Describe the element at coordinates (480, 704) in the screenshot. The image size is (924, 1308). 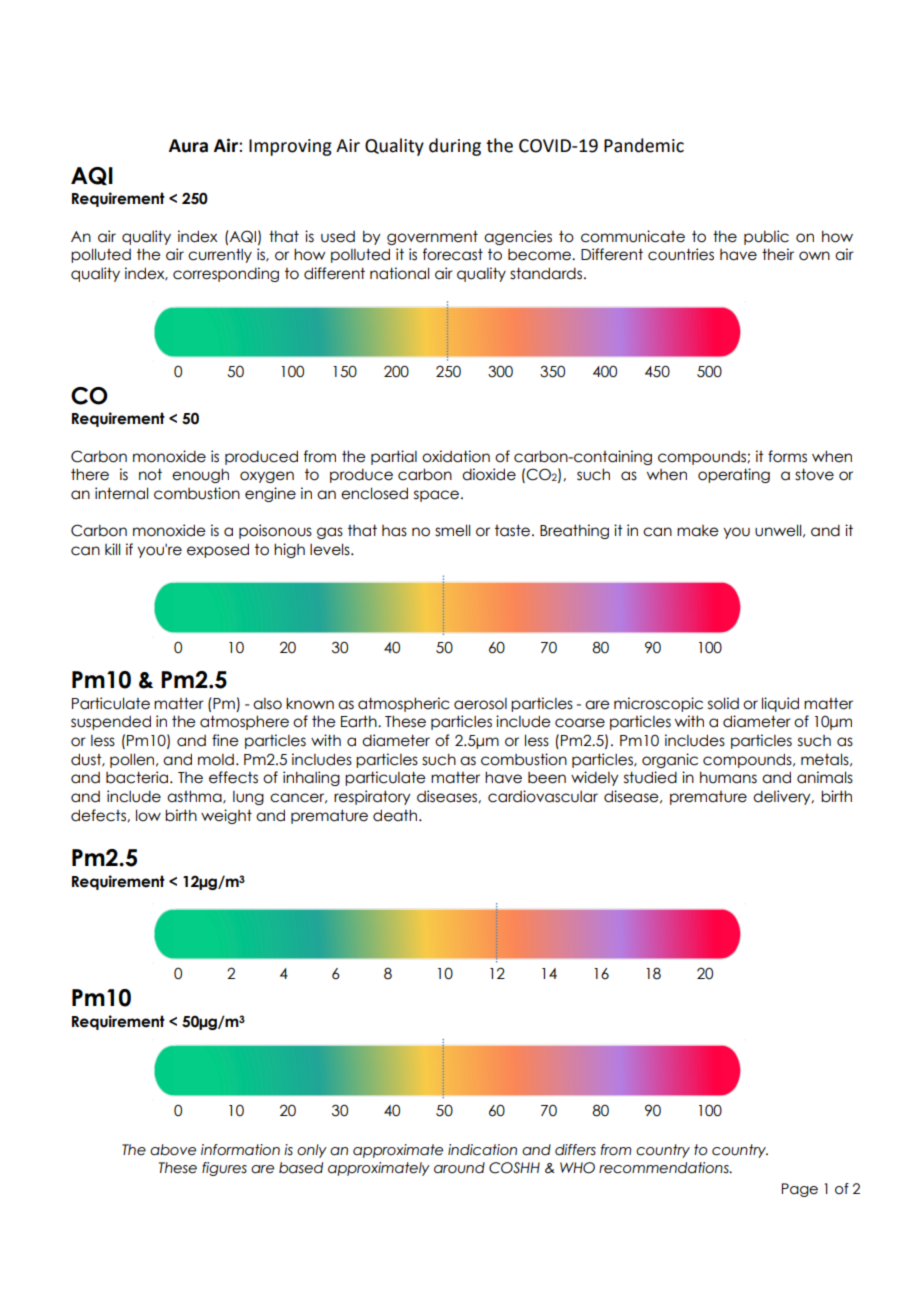
I see `aerosol` at that location.
